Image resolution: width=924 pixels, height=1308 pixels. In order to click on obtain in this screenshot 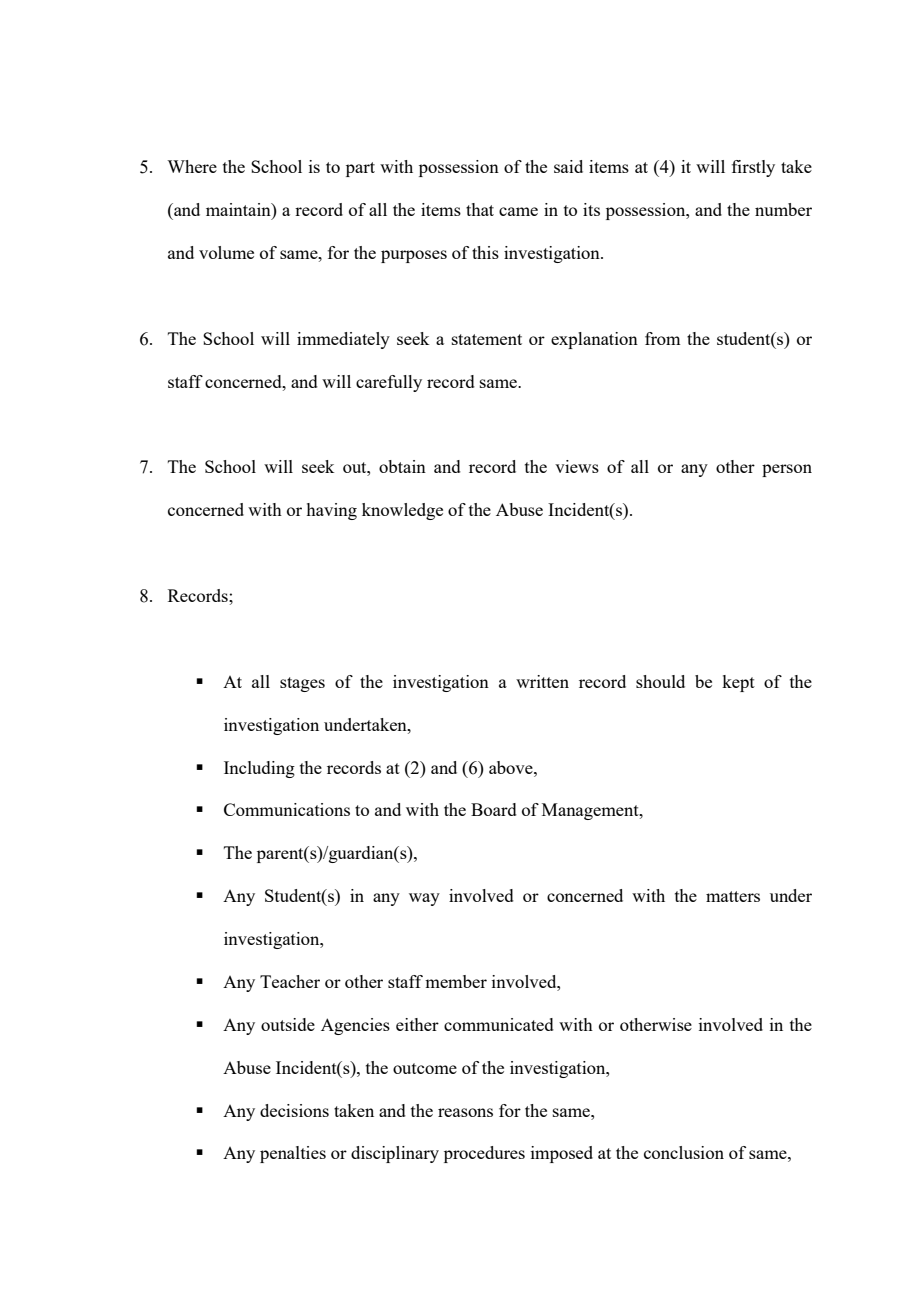, I will do `click(402, 466)`.
